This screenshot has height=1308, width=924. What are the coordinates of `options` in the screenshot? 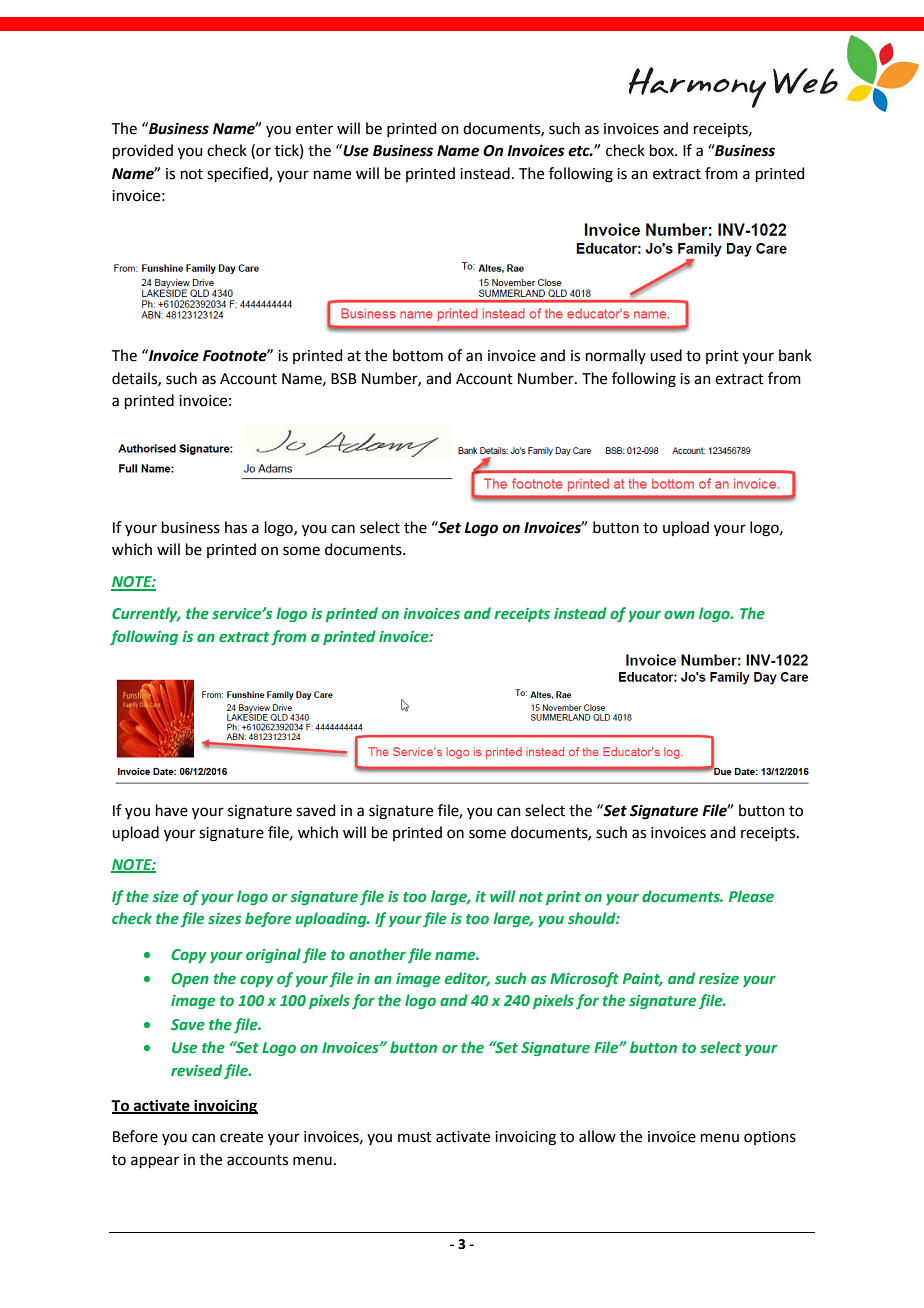 It's located at (770, 1138).
